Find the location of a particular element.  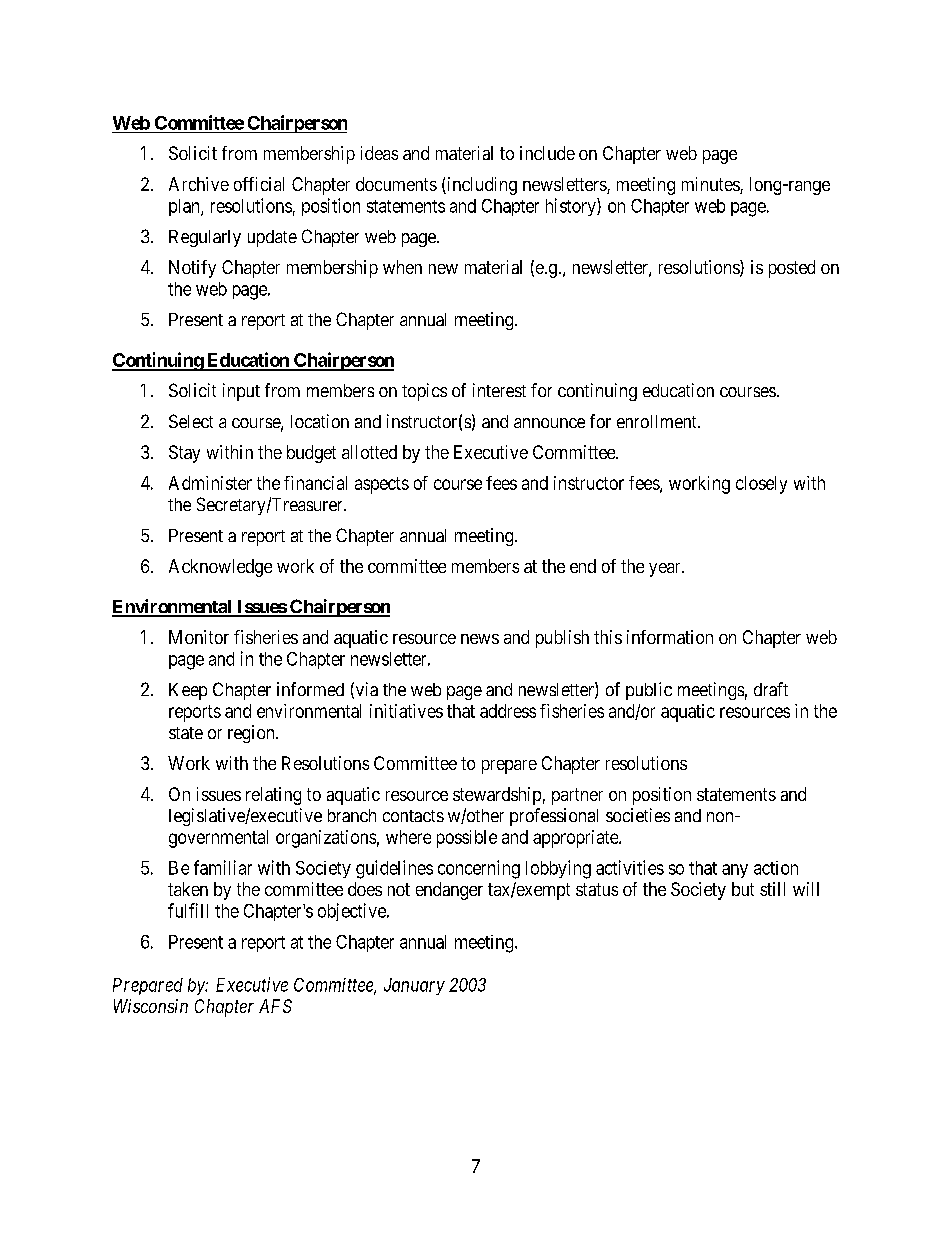

interest is located at coordinates (499, 390).
